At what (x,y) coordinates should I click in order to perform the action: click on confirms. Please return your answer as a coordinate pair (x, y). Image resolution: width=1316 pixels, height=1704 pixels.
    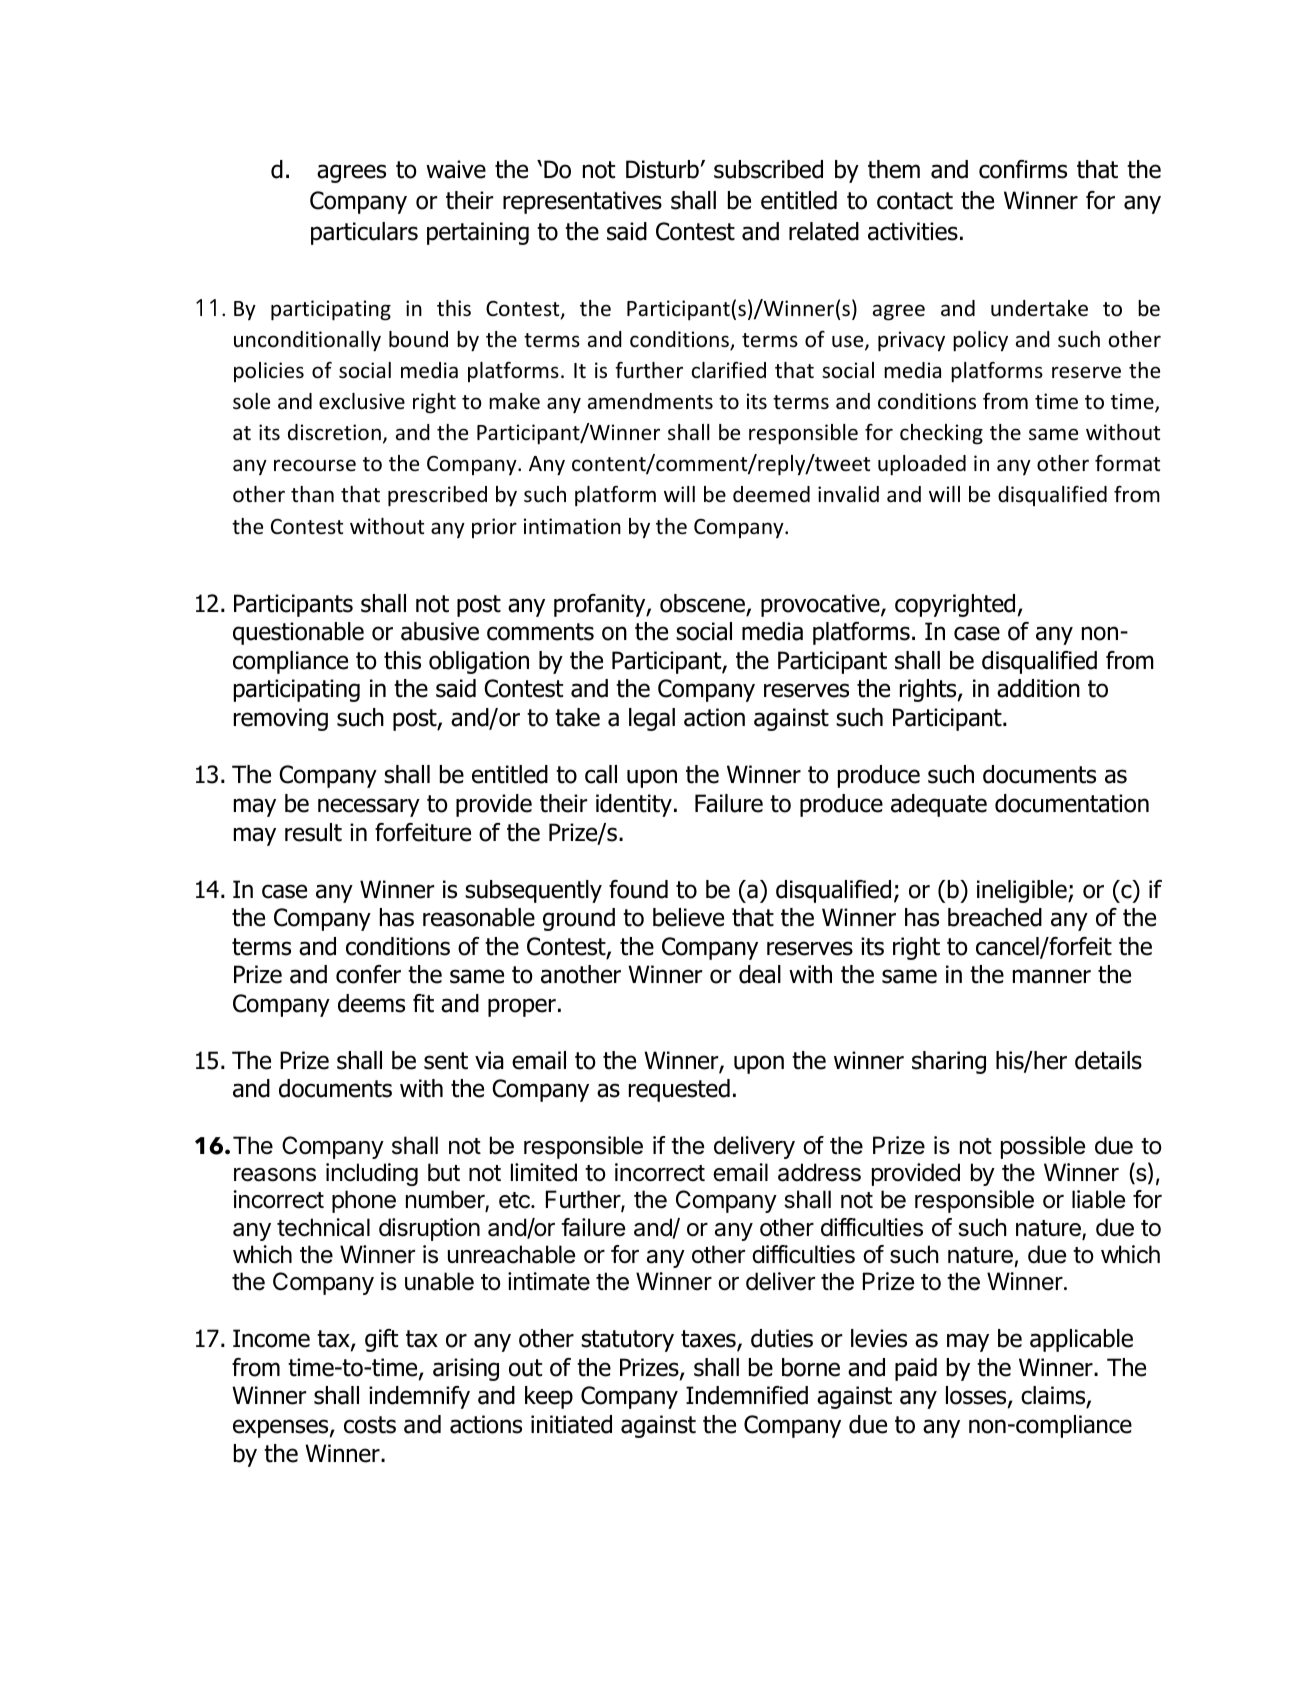
    Looking at the image, I should click on (1023, 169).
